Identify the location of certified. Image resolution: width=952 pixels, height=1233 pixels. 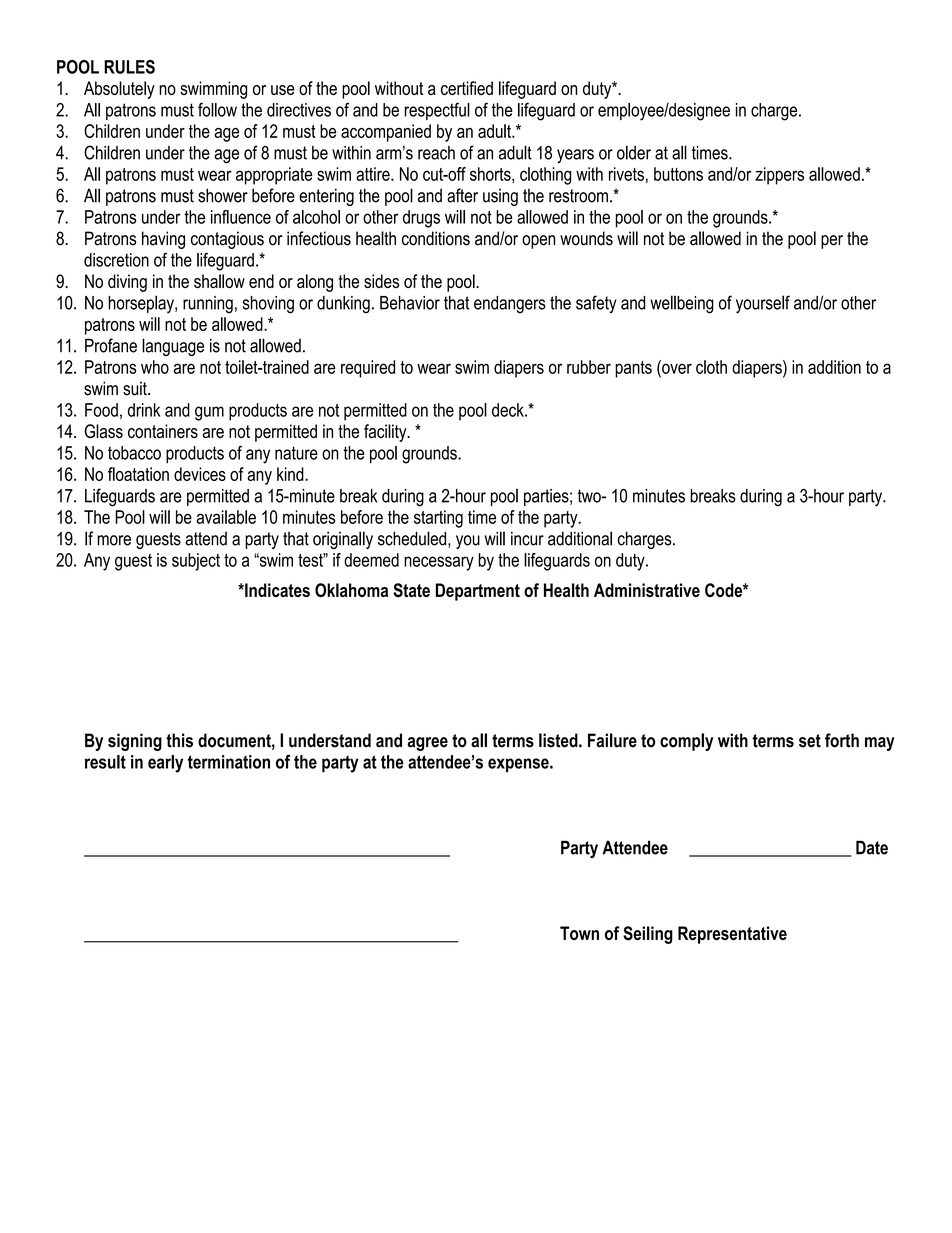
(467, 88).
